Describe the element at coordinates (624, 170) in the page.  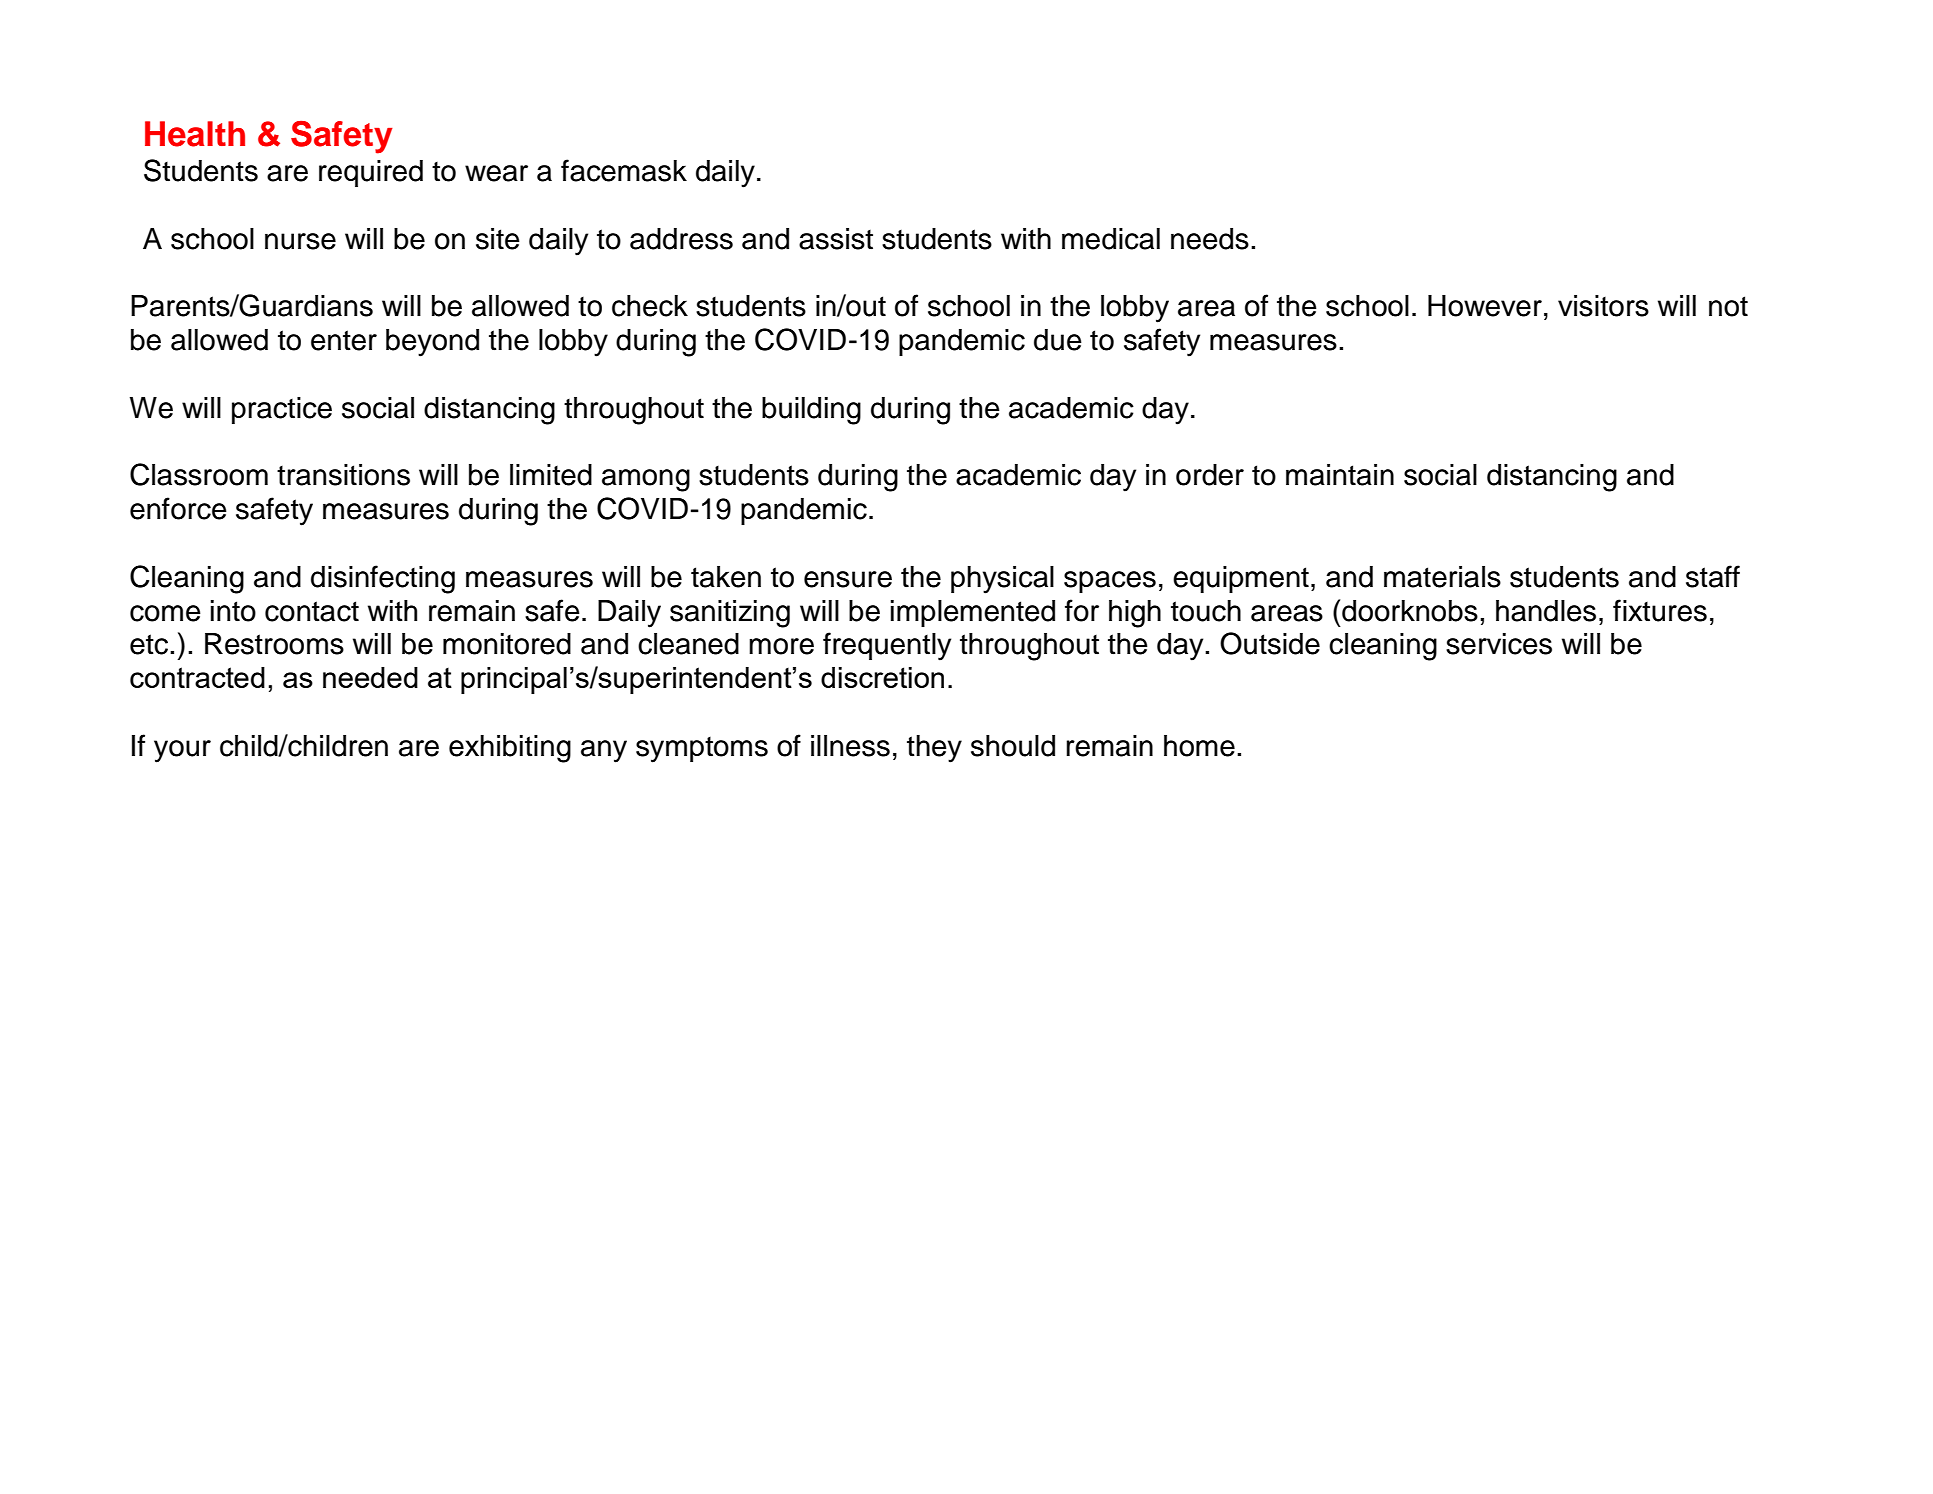
I see `facemask` at that location.
